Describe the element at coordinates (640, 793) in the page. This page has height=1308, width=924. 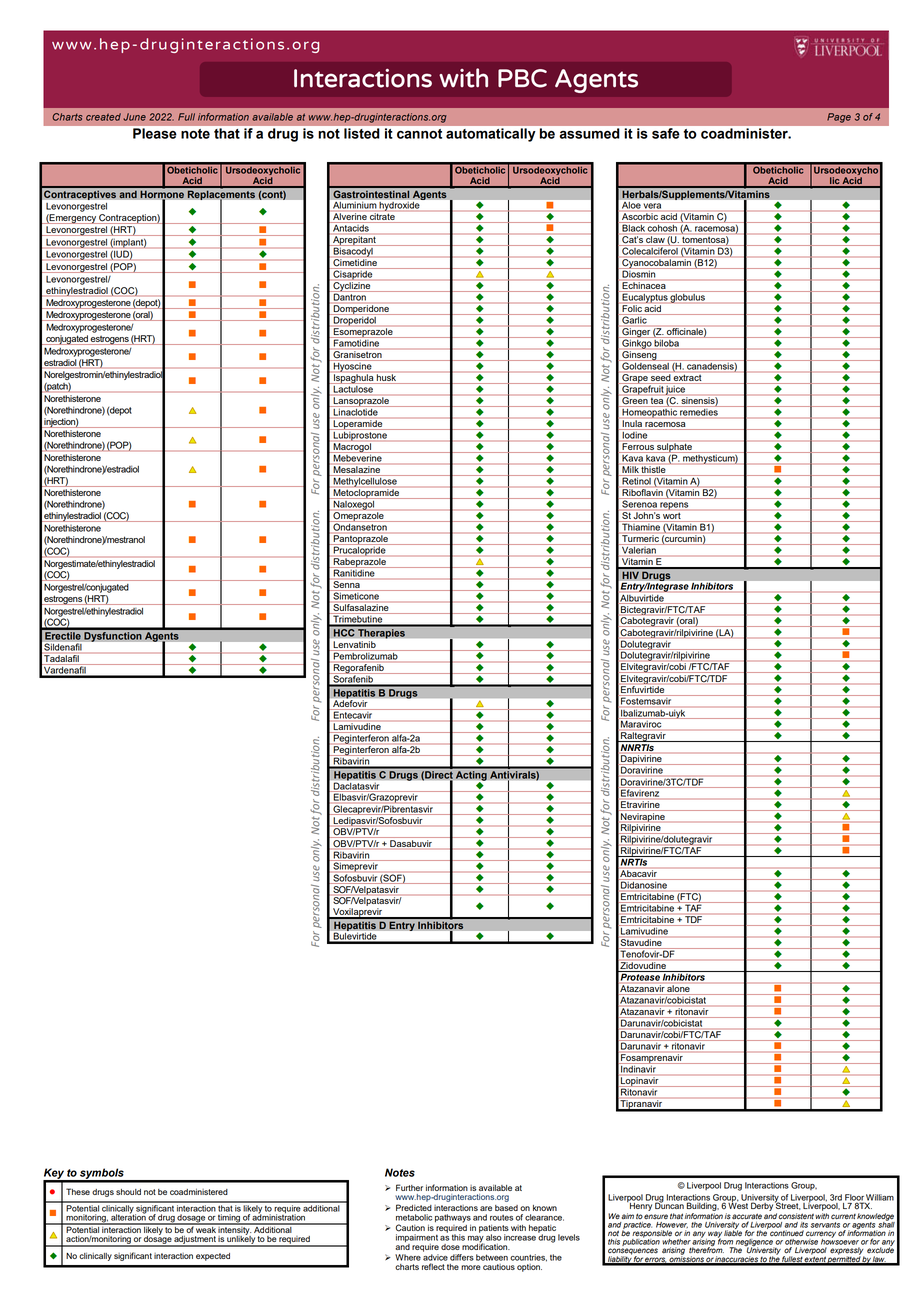
I see `Efavirenz` at that location.
